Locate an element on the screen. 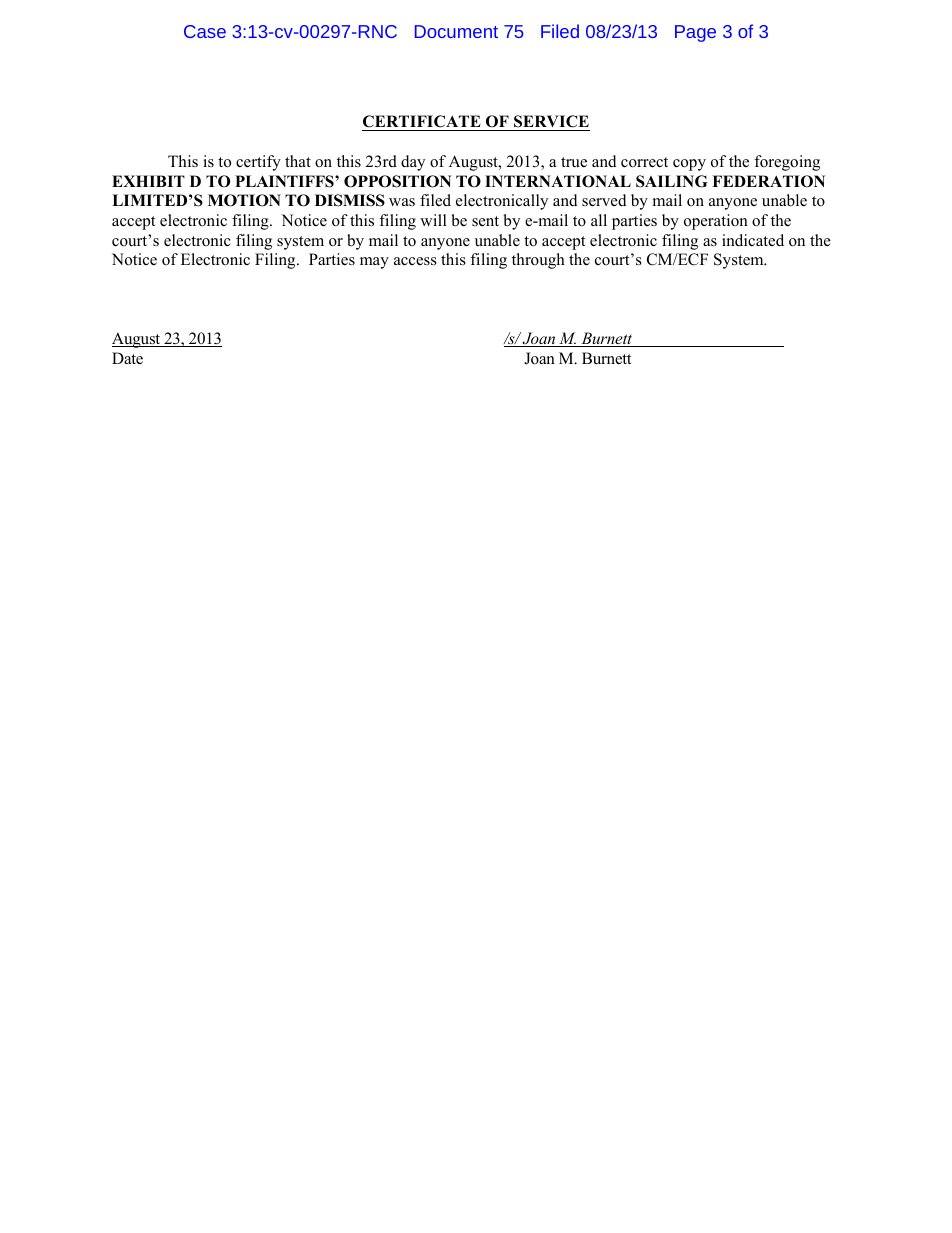  copy is located at coordinates (689, 165).
